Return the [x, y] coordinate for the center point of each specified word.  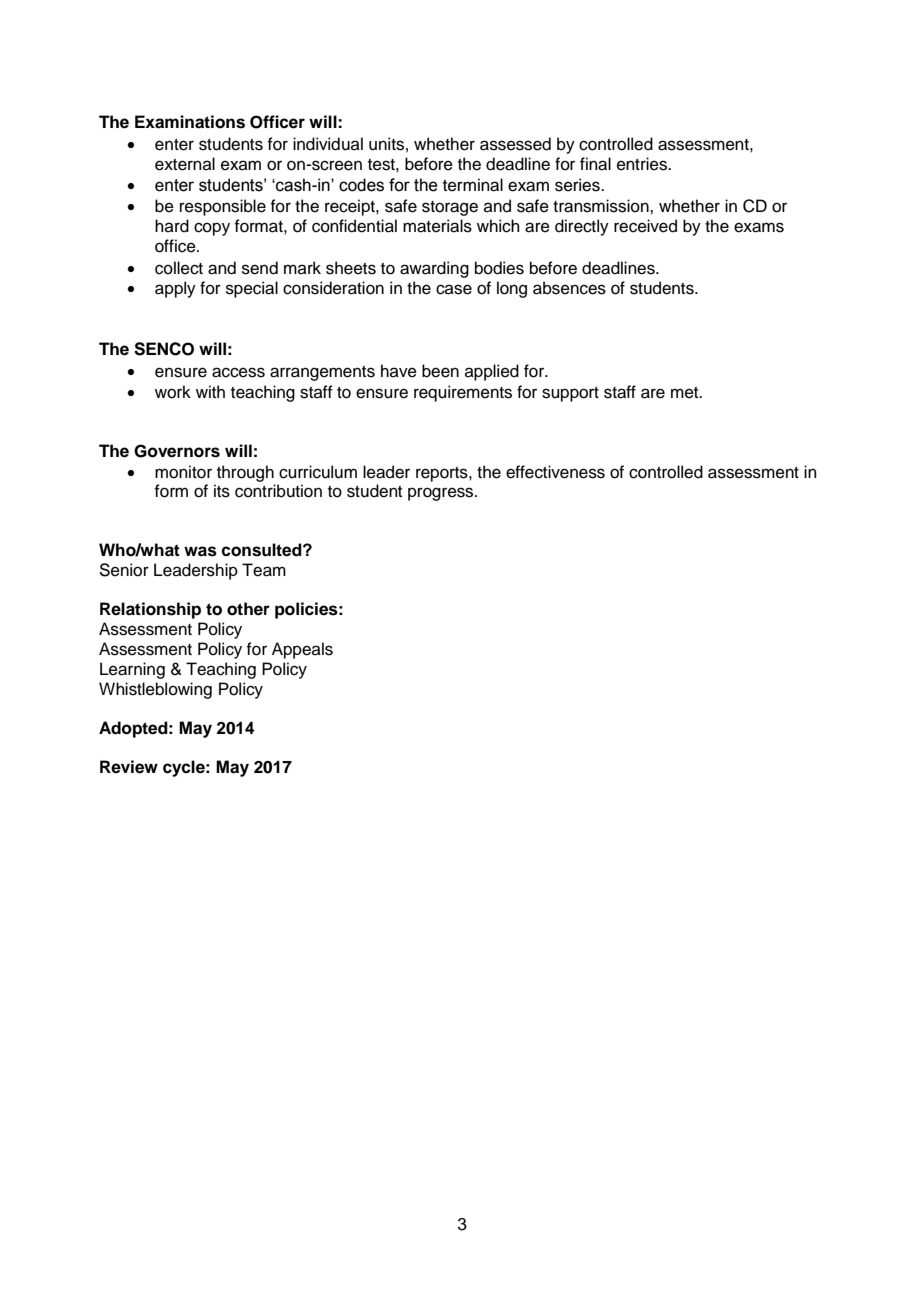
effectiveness [555, 472]
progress [442, 494]
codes [361, 185]
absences [569, 288]
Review [129, 767]
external [185, 164]
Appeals [302, 650]
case [454, 289]
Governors [177, 451]
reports [443, 474]
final [595, 164]
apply [175, 289]
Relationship [150, 610]
